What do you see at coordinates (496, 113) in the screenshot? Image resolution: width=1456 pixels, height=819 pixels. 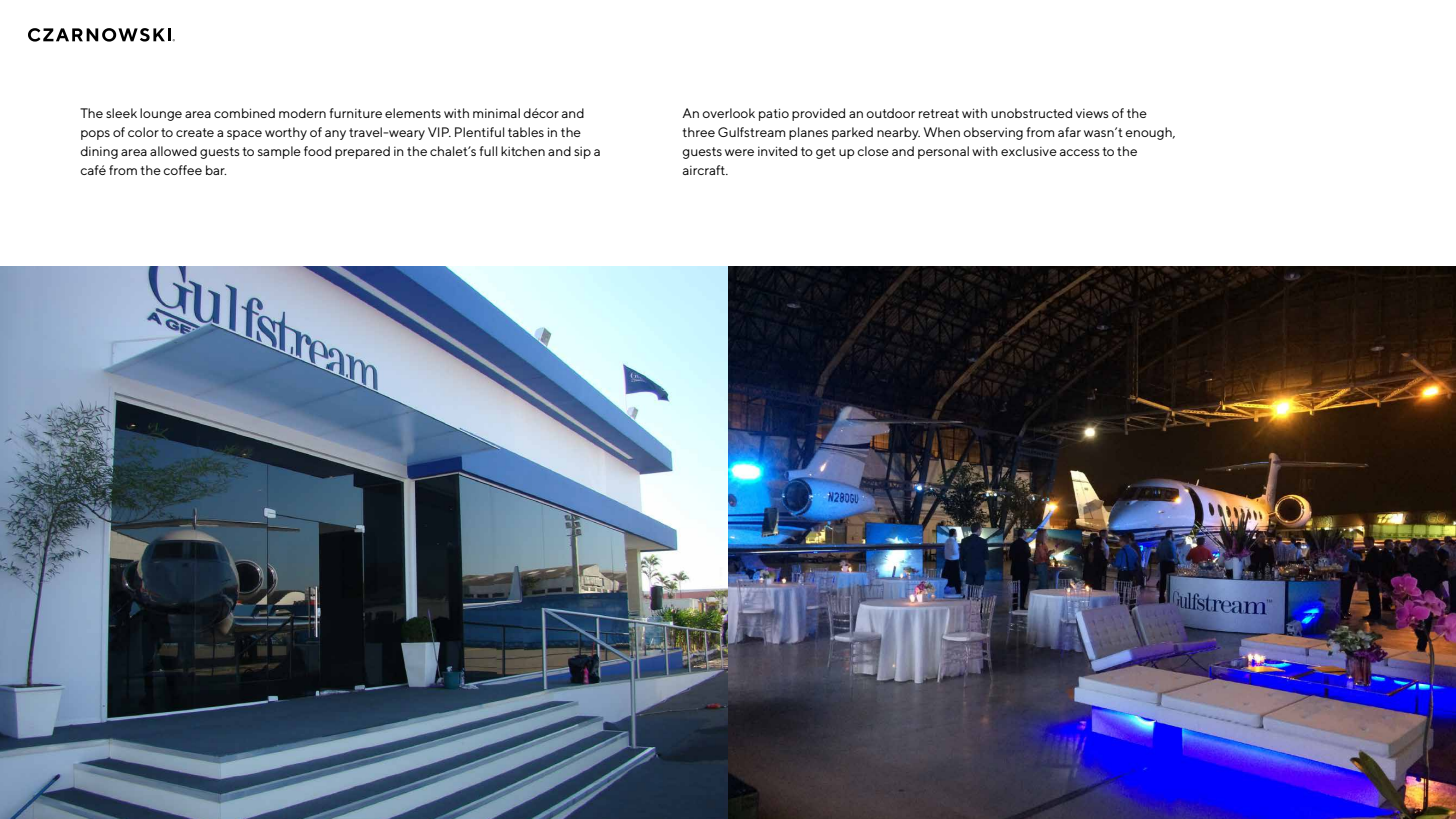 I see `minimal` at bounding box center [496, 113].
